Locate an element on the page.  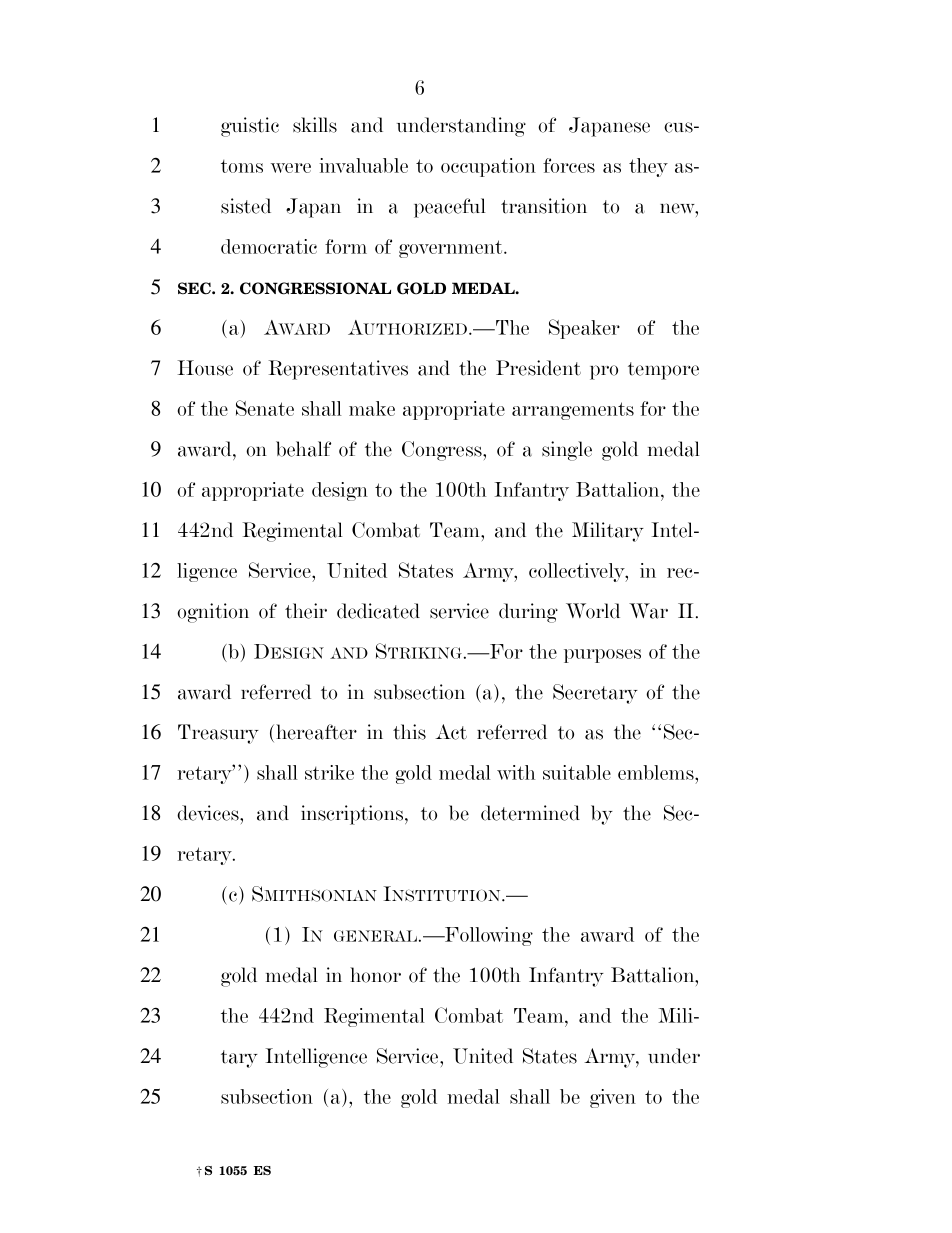
peaceful is located at coordinates (450, 208).
